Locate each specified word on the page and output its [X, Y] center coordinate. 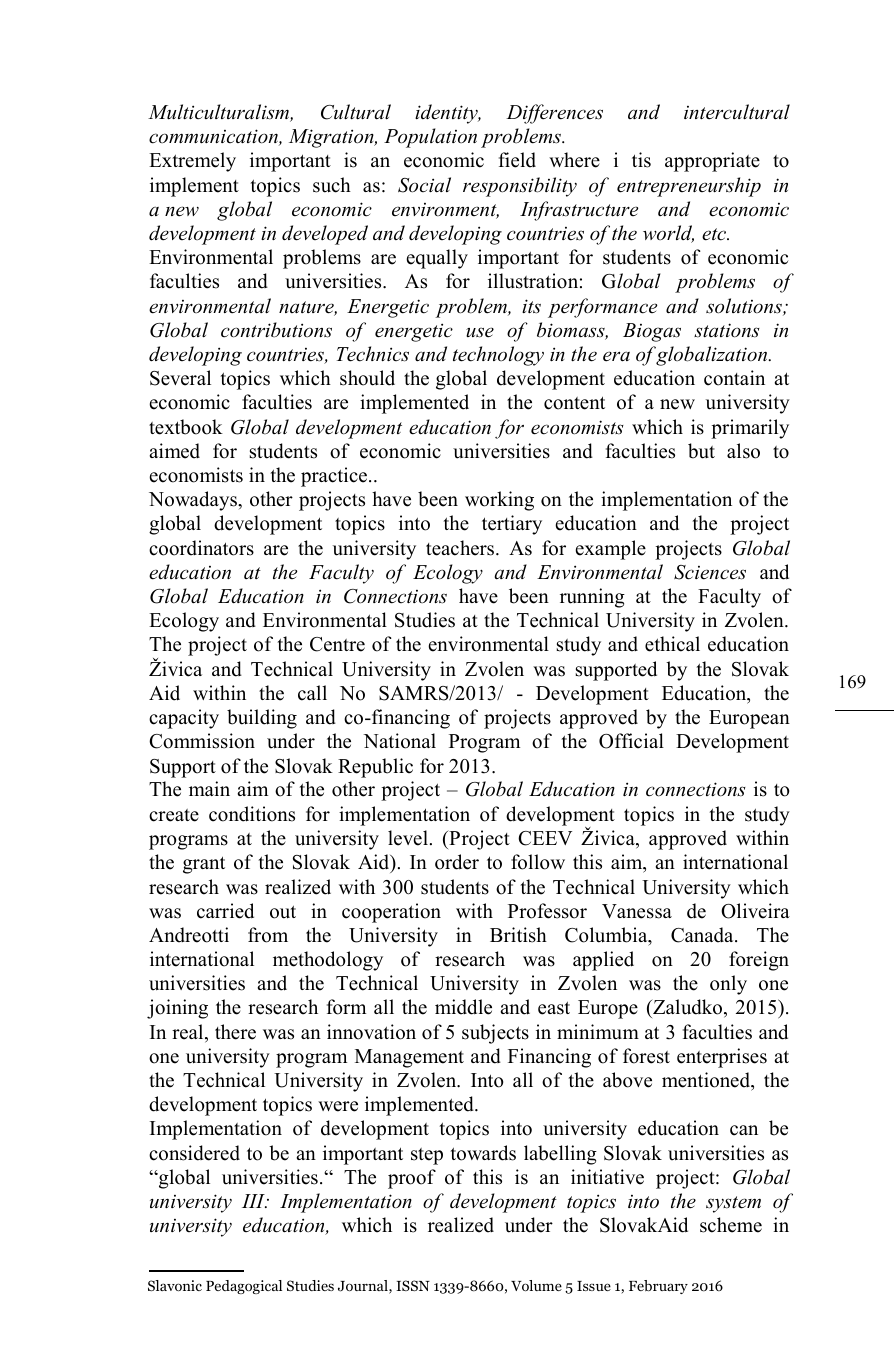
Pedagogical [244, 1287]
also [743, 451]
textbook [186, 427]
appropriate [712, 162]
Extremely [192, 162]
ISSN [413, 1285]
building [262, 719]
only [728, 985]
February [658, 1287]
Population [430, 138]
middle [463, 1007]
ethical [672, 644]
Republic [375, 768]
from [268, 935]
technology [498, 356]
